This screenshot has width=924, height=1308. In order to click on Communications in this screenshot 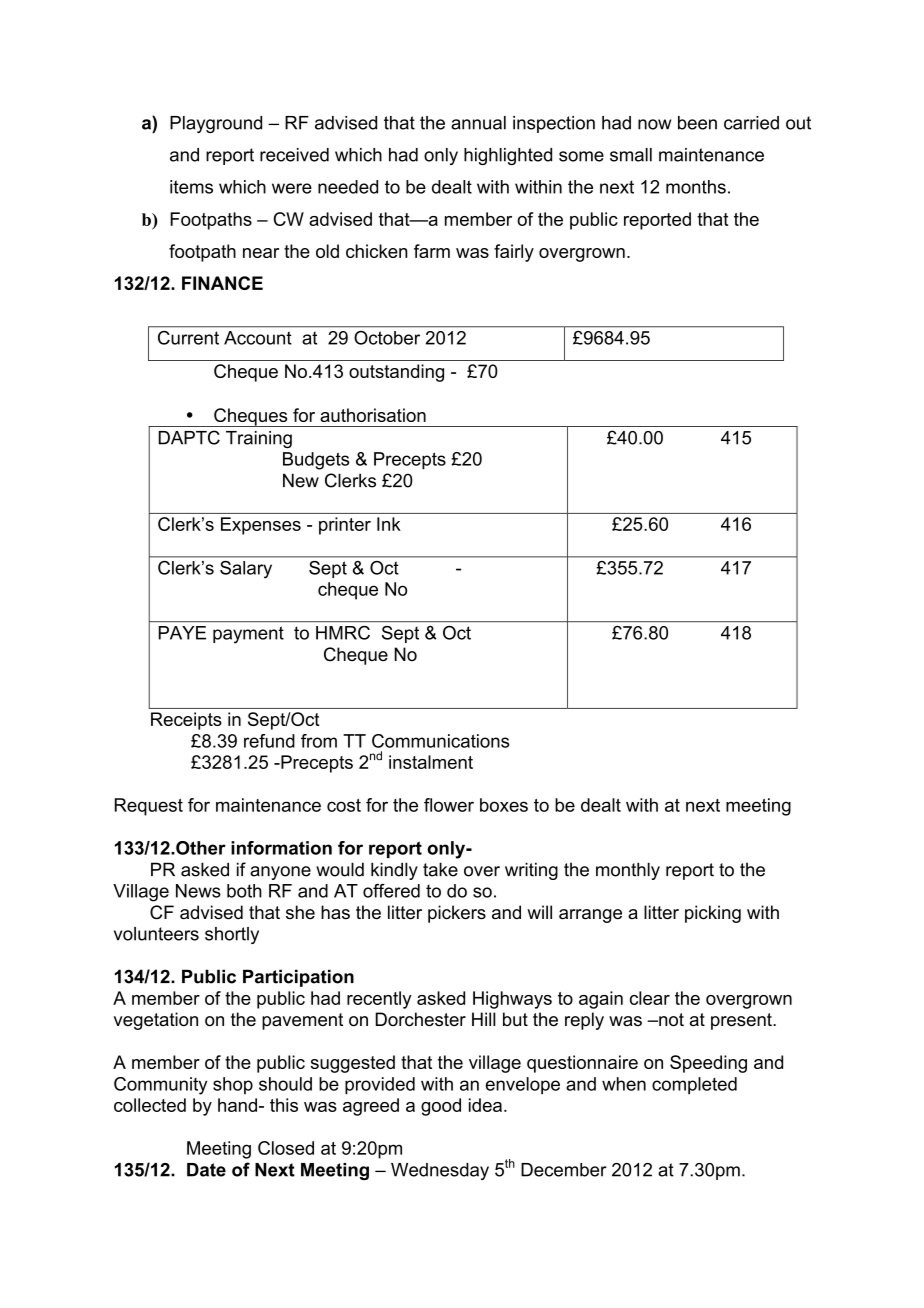, I will do `click(440, 741)`.
